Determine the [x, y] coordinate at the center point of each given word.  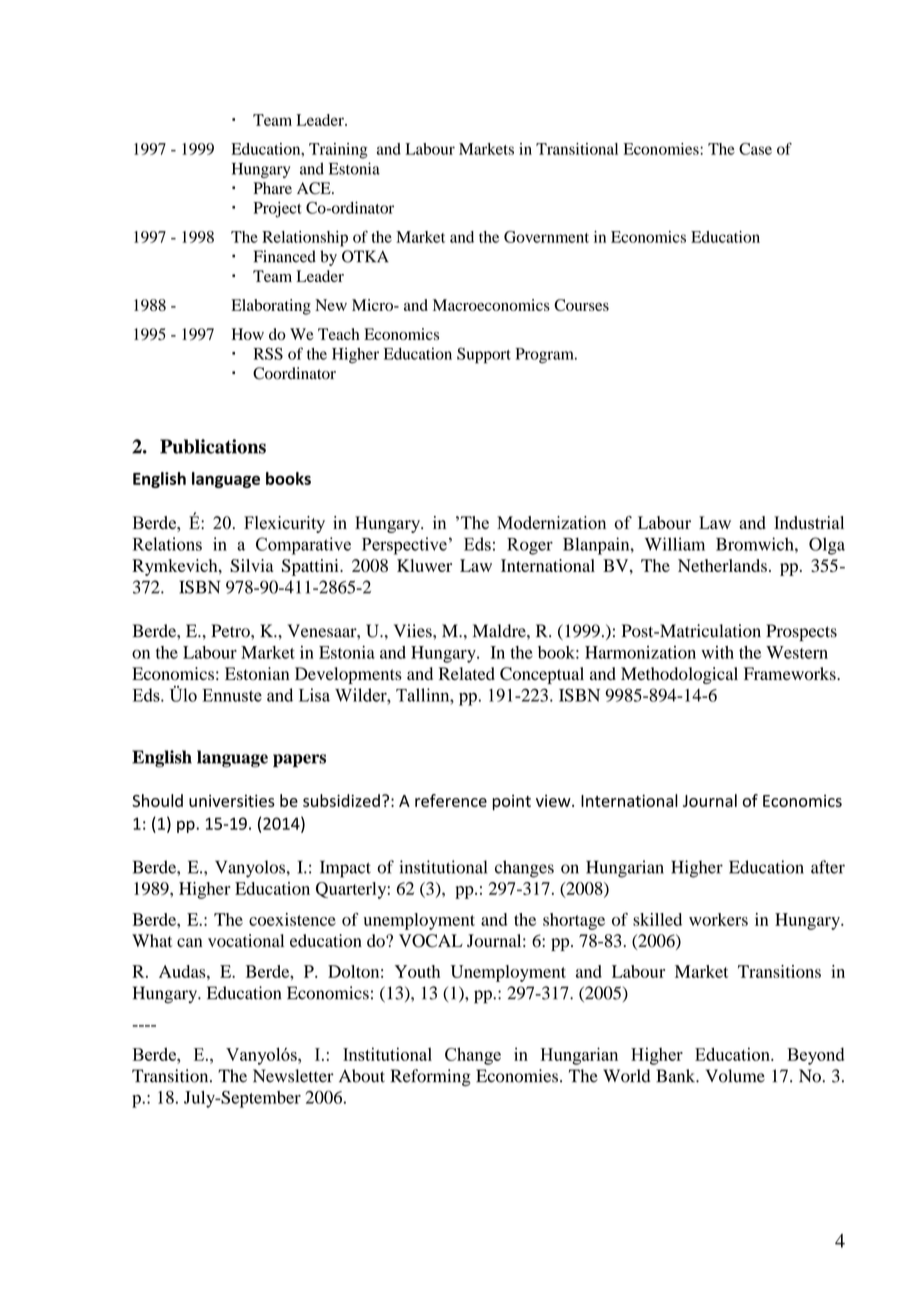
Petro [231, 631]
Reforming [431, 1077]
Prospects [801, 632]
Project [278, 210]
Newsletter [293, 1076]
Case [755, 149]
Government [546, 237]
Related [467, 673]
